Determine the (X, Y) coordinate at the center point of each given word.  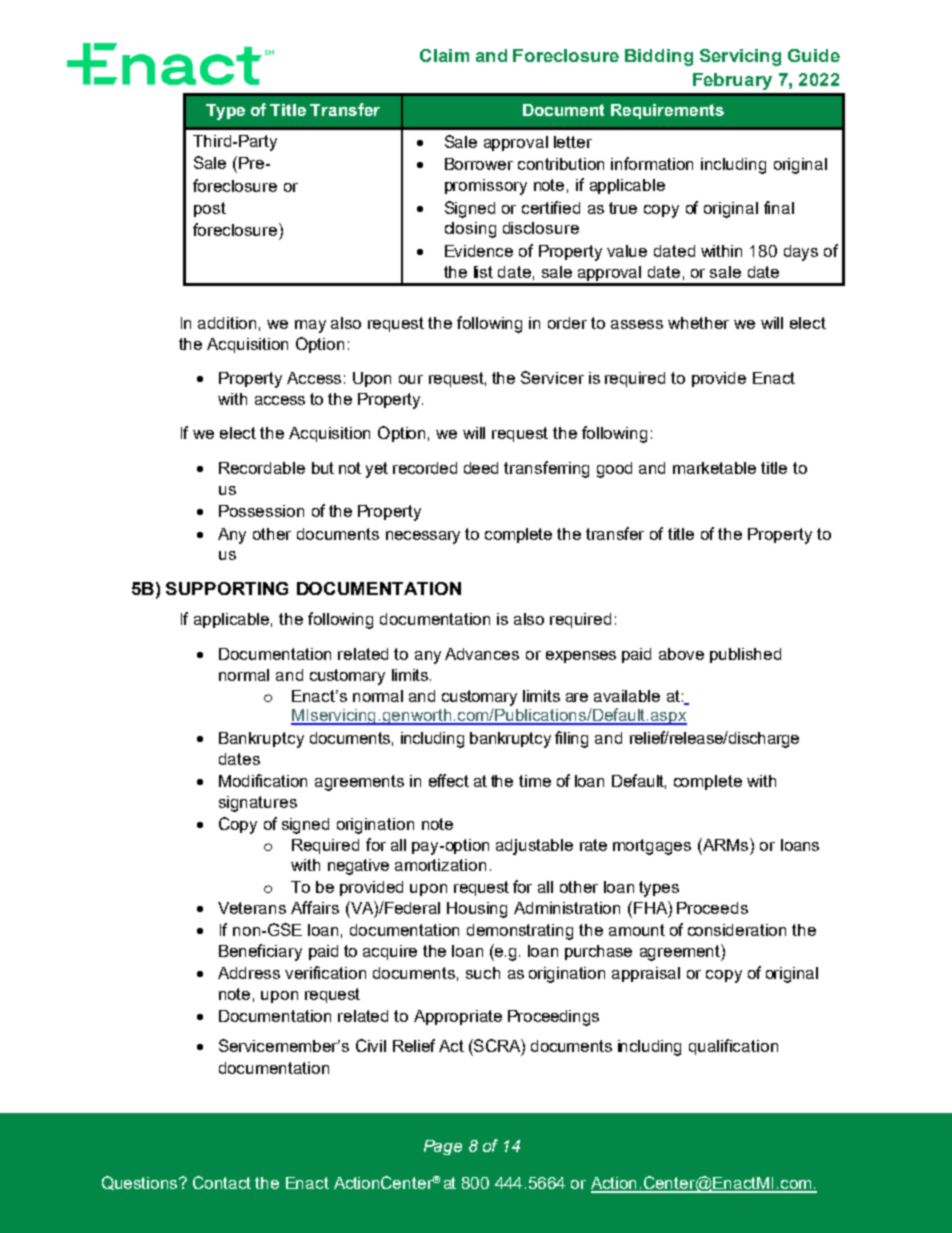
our (411, 379)
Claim (444, 55)
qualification (733, 1047)
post (210, 209)
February (732, 81)
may (310, 326)
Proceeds (712, 908)
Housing (477, 910)
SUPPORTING (227, 588)
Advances (482, 654)
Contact (222, 1182)
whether (698, 323)
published (745, 655)
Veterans (252, 908)
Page (443, 1147)
